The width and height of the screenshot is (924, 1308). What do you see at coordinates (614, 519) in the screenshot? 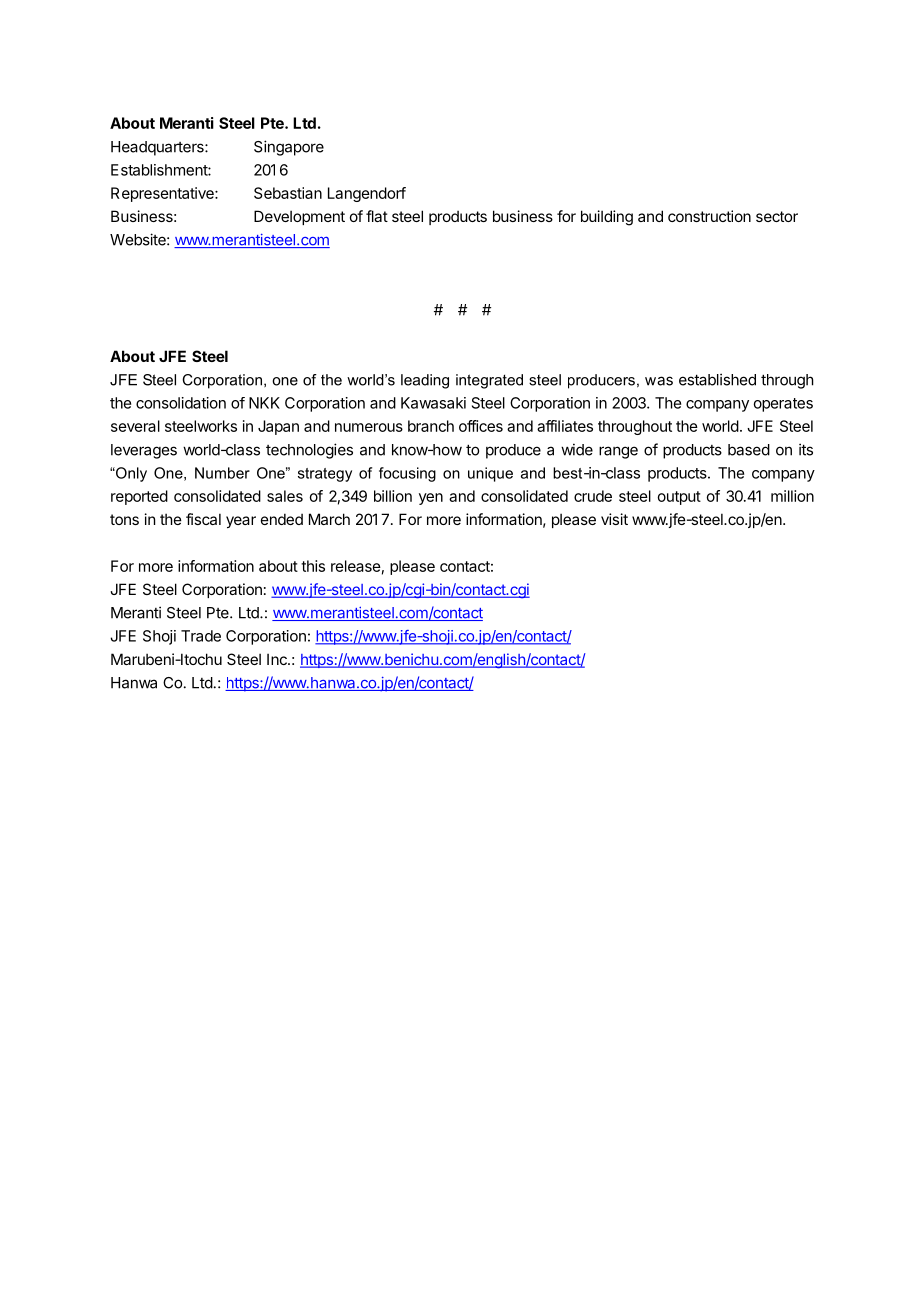
I see `visit` at bounding box center [614, 519].
